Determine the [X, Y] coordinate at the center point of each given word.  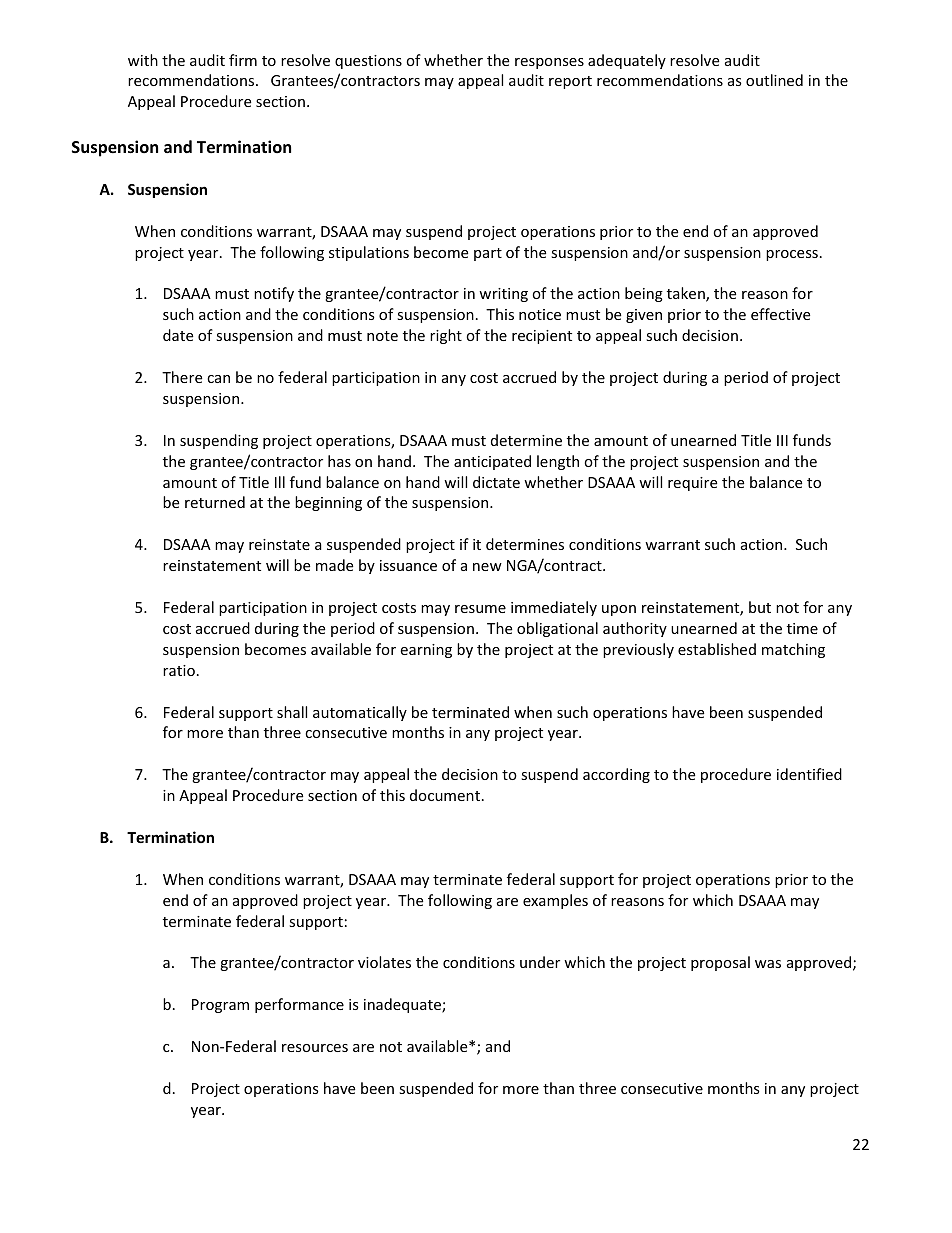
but [760, 607]
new [487, 567]
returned [215, 502]
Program [220, 1006]
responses [549, 63]
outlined [774, 80]
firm [243, 60]
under [540, 962]
